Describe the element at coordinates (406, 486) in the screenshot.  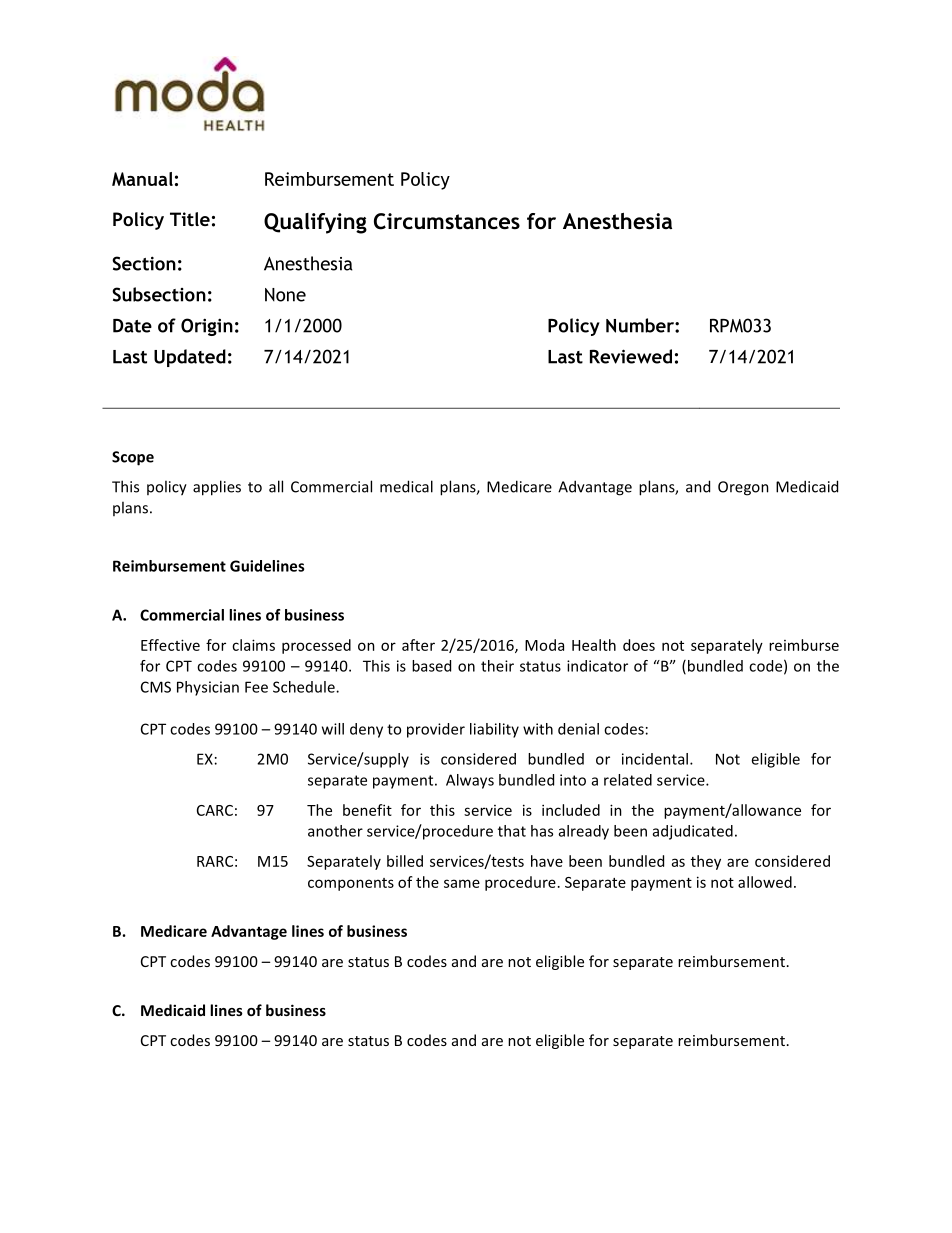
I see `medical` at that location.
